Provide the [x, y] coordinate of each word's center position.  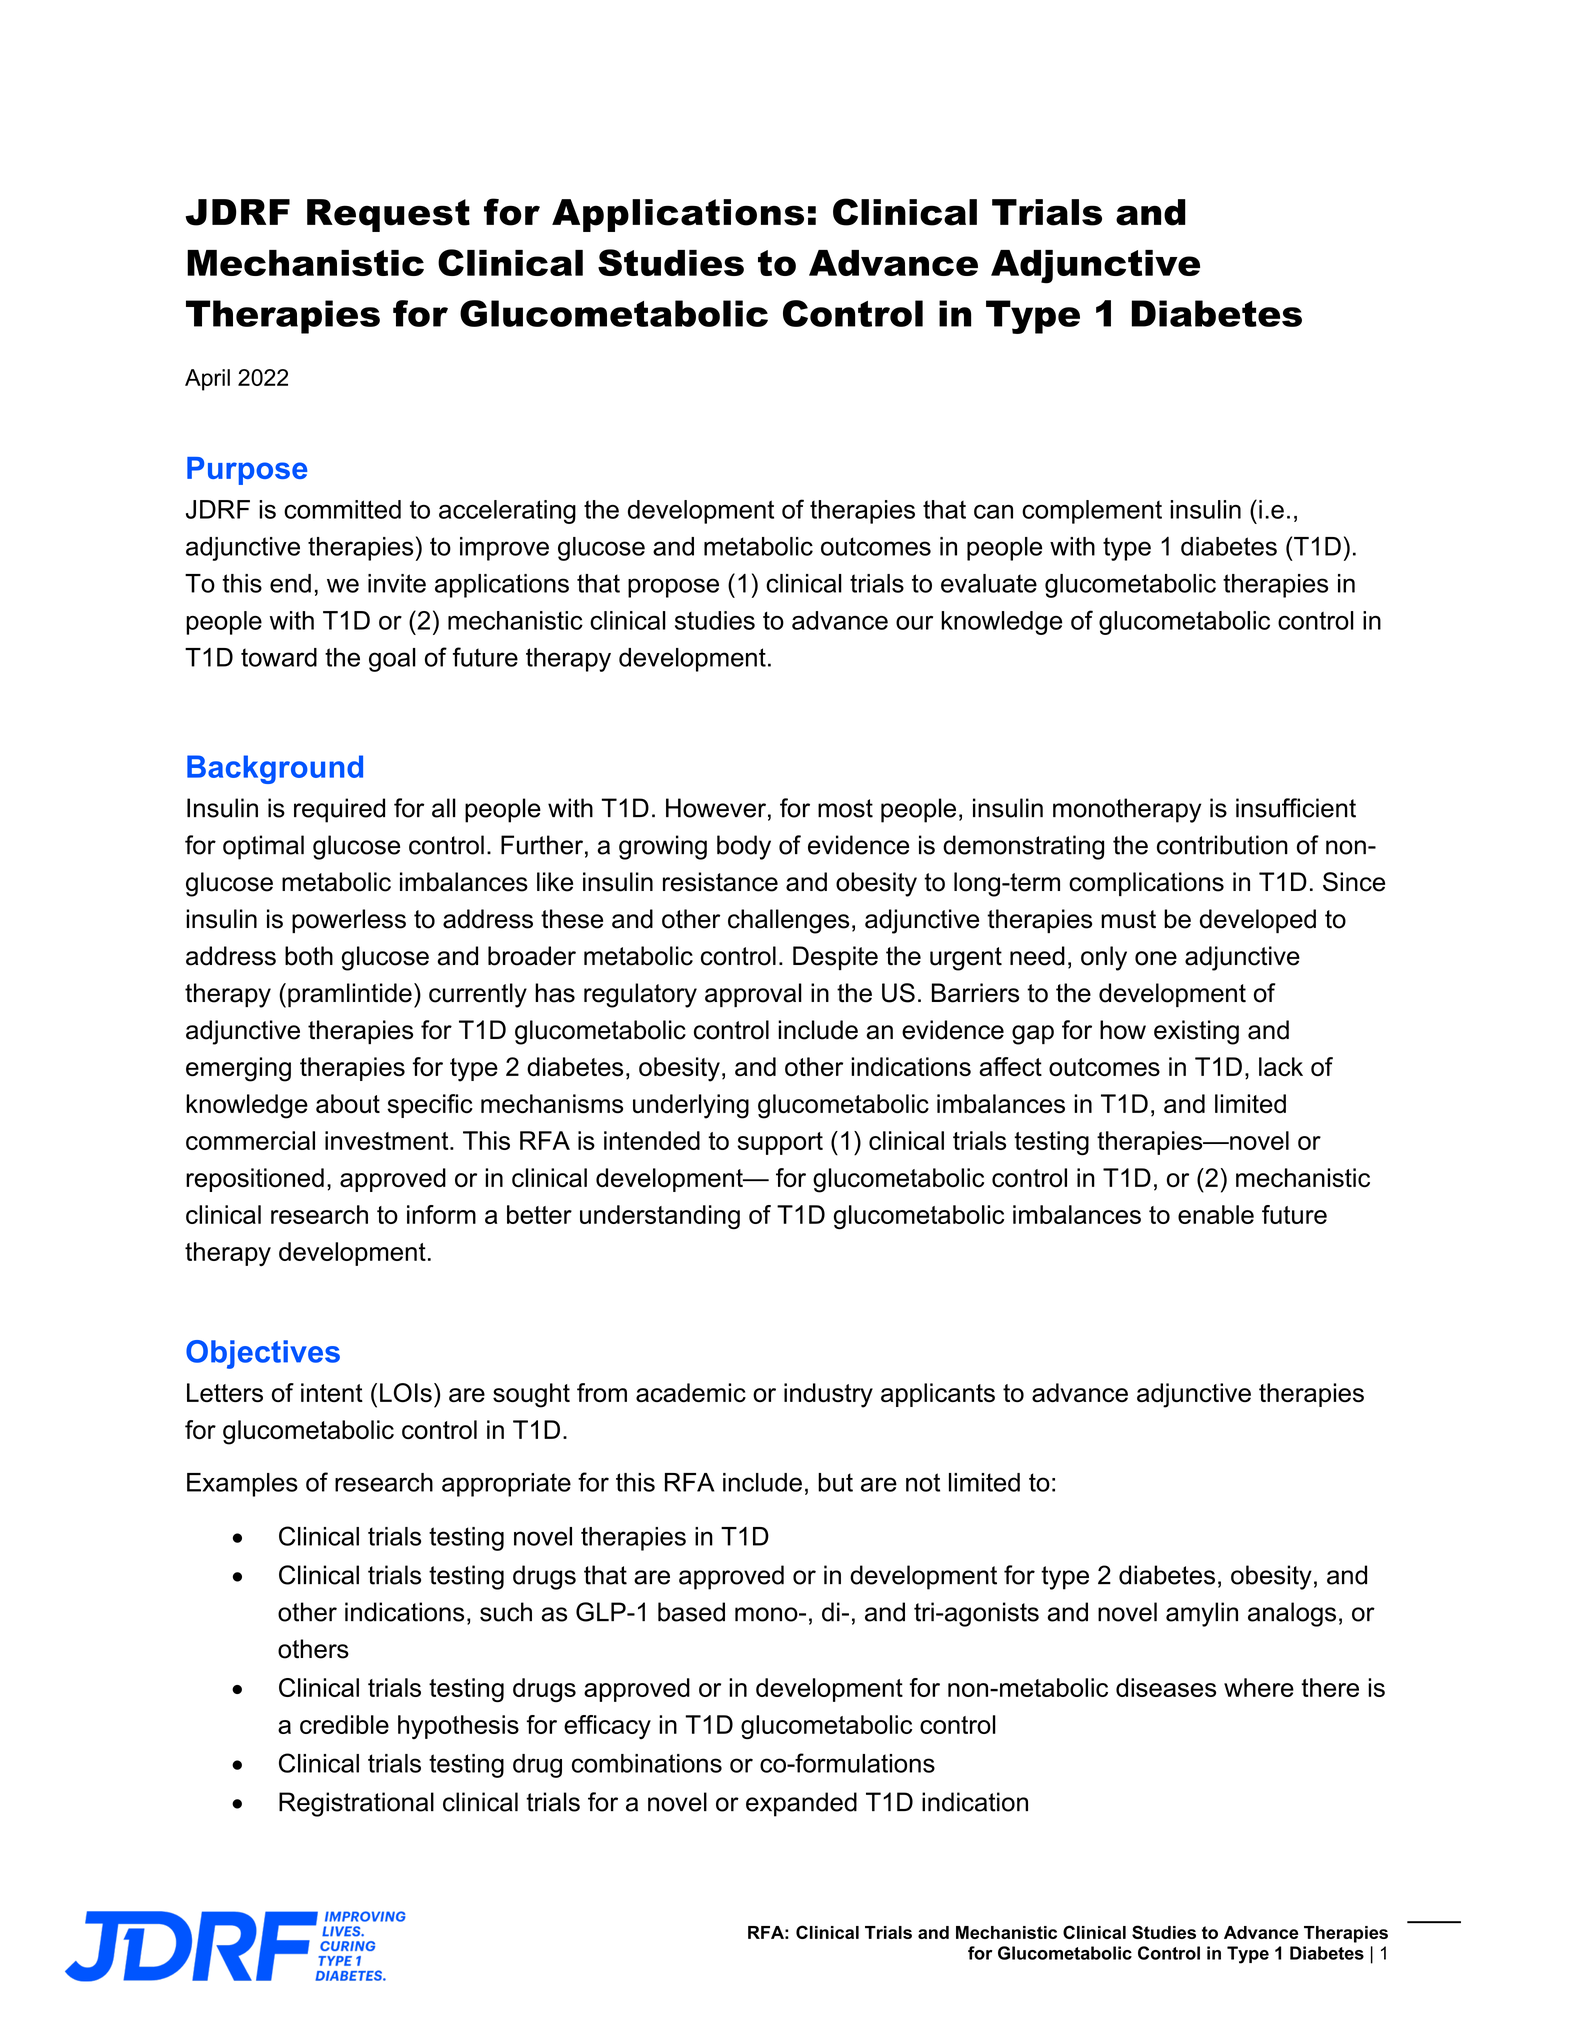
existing [1196, 1032]
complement [1092, 512]
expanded [801, 1804]
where [1259, 1687]
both [309, 956]
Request [388, 215]
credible [344, 1724]
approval [753, 995]
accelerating [507, 512]
